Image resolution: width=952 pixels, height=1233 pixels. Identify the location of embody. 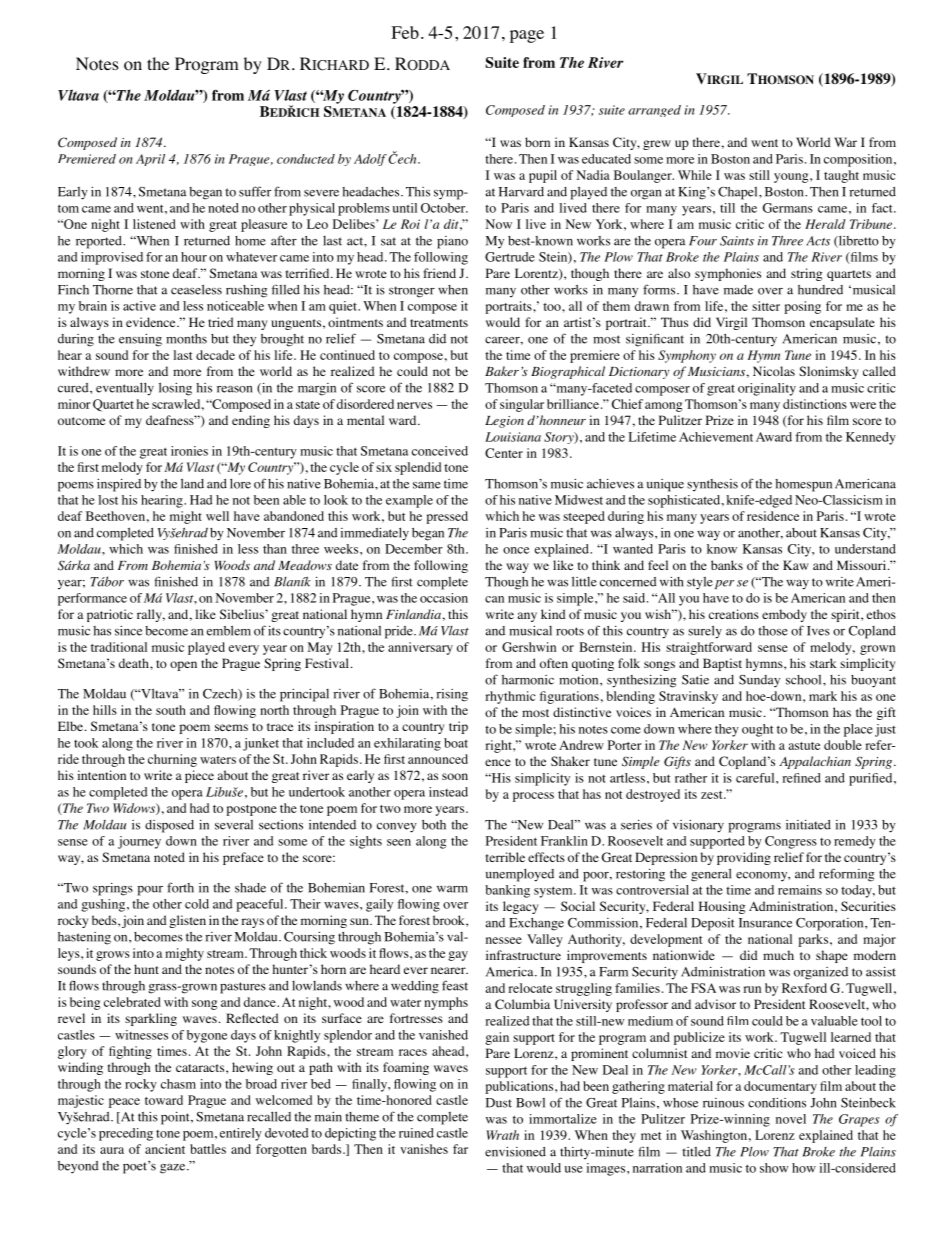
(784, 615).
